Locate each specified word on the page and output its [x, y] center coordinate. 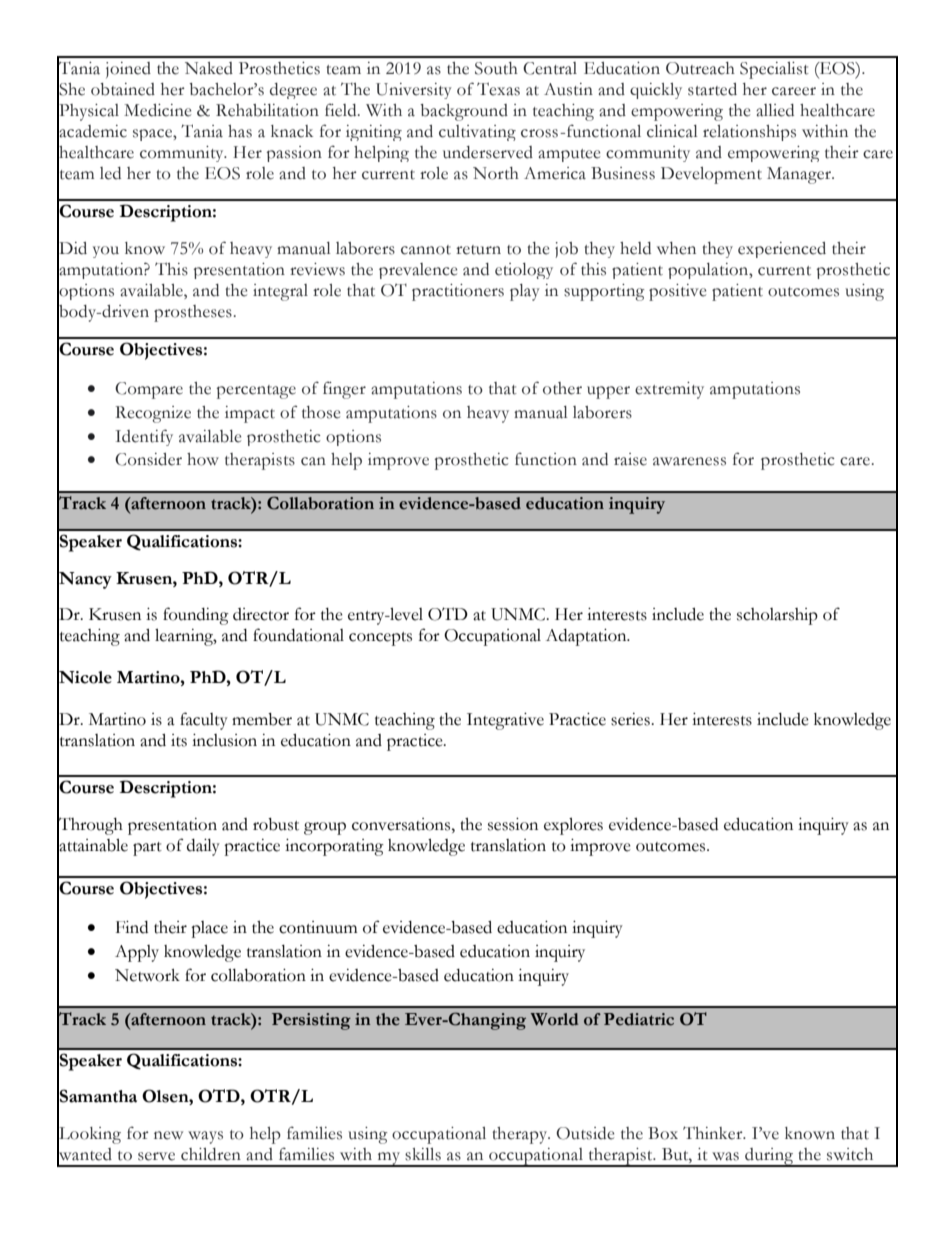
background [464, 112]
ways [205, 1137]
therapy [521, 1135]
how [203, 459]
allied [775, 110]
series [631, 719]
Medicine [157, 110]
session [513, 824]
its [179, 740]
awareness [689, 461]
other [562, 388]
